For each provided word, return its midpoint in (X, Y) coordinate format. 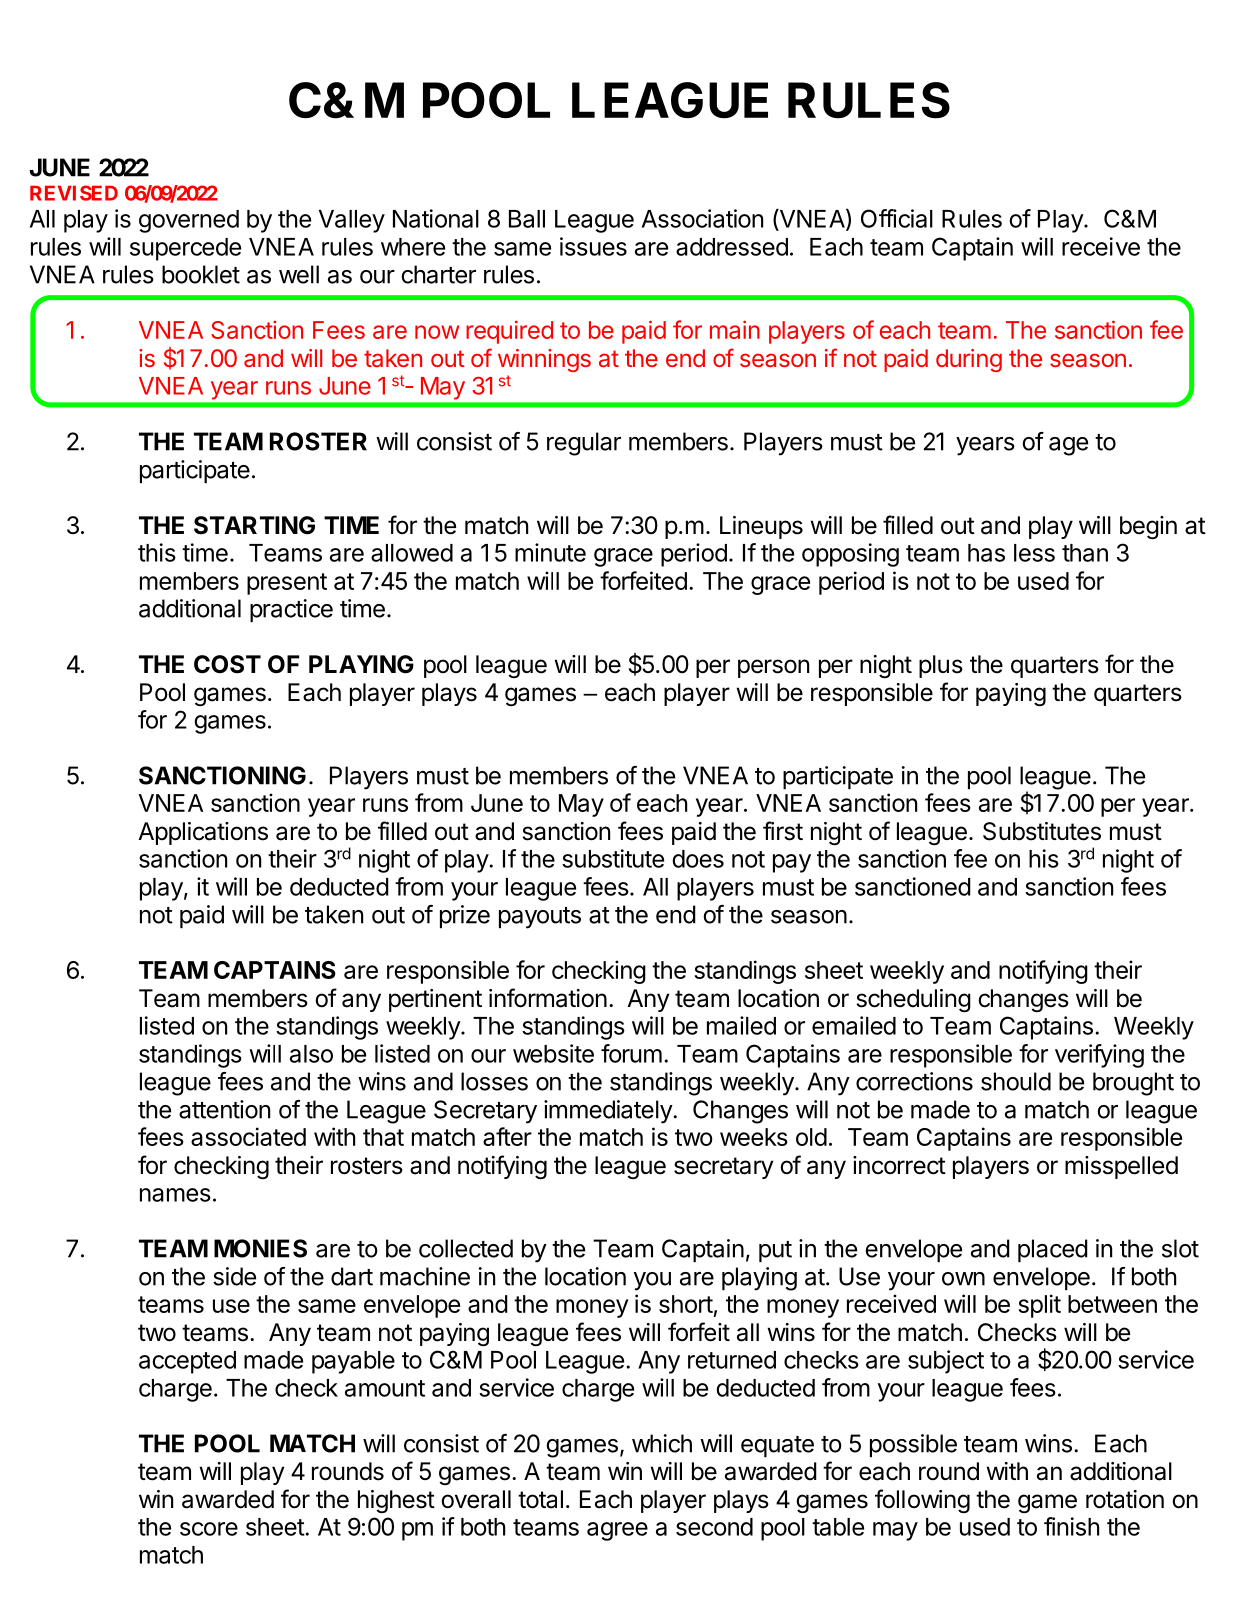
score (209, 1529)
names (175, 1195)
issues (593, 246)
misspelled (1121, 1167)
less (1034, 553)
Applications (203, 833)
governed (189, 221)
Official (897, 218)
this (157, 552)
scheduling (914, 1000)
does (698, 859)
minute (550, 552)
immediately (609, 1112)
